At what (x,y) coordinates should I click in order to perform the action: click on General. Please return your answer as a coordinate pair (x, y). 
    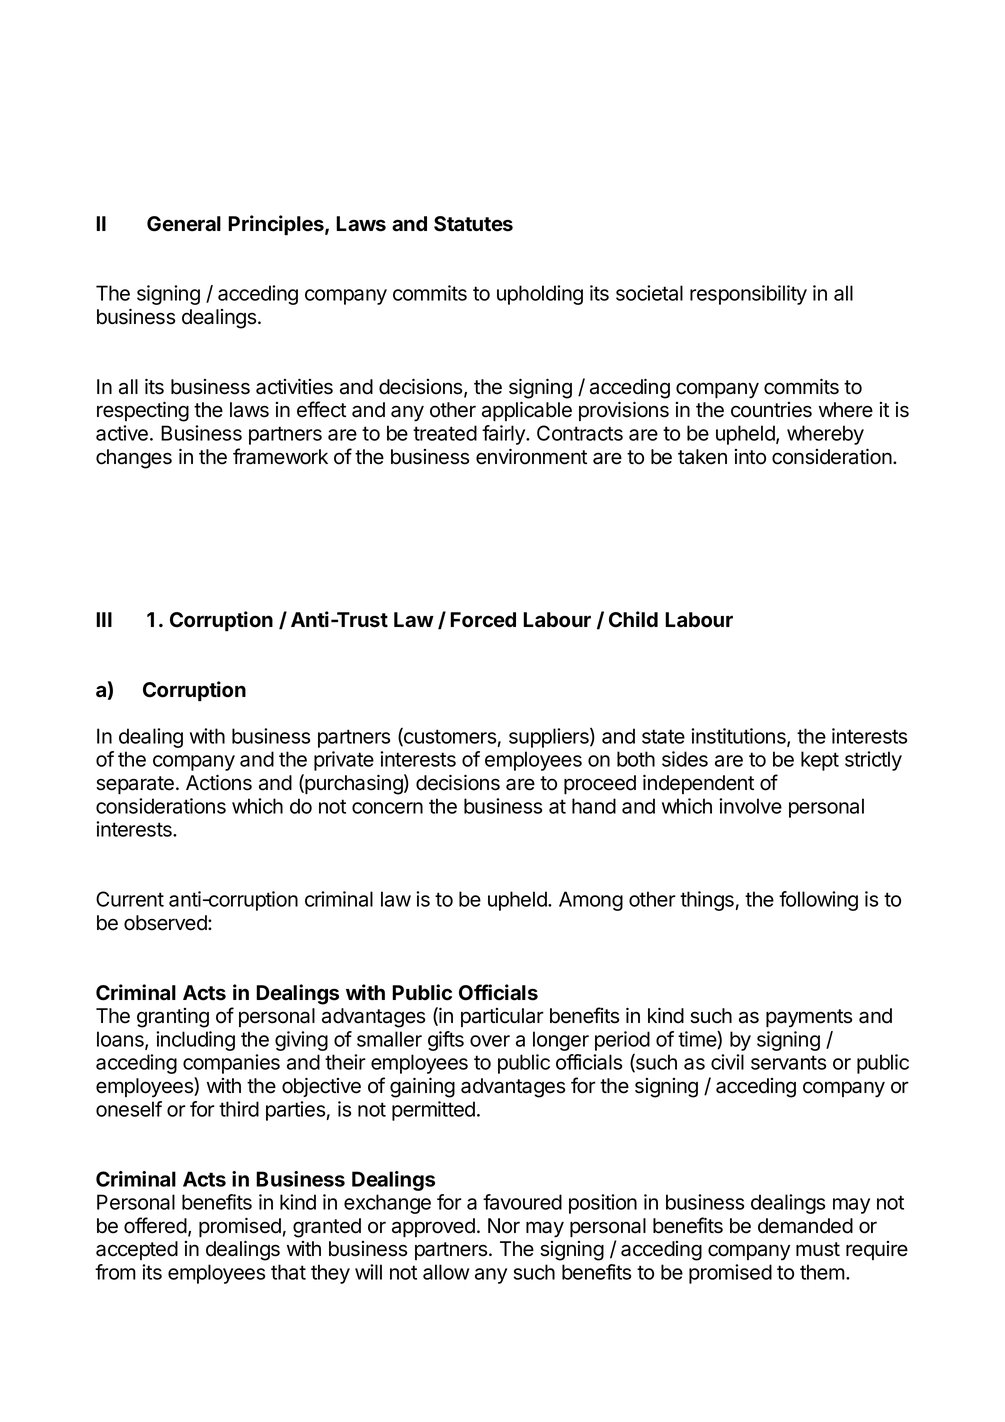
    Looking at the image, I should click on (184, 224).
